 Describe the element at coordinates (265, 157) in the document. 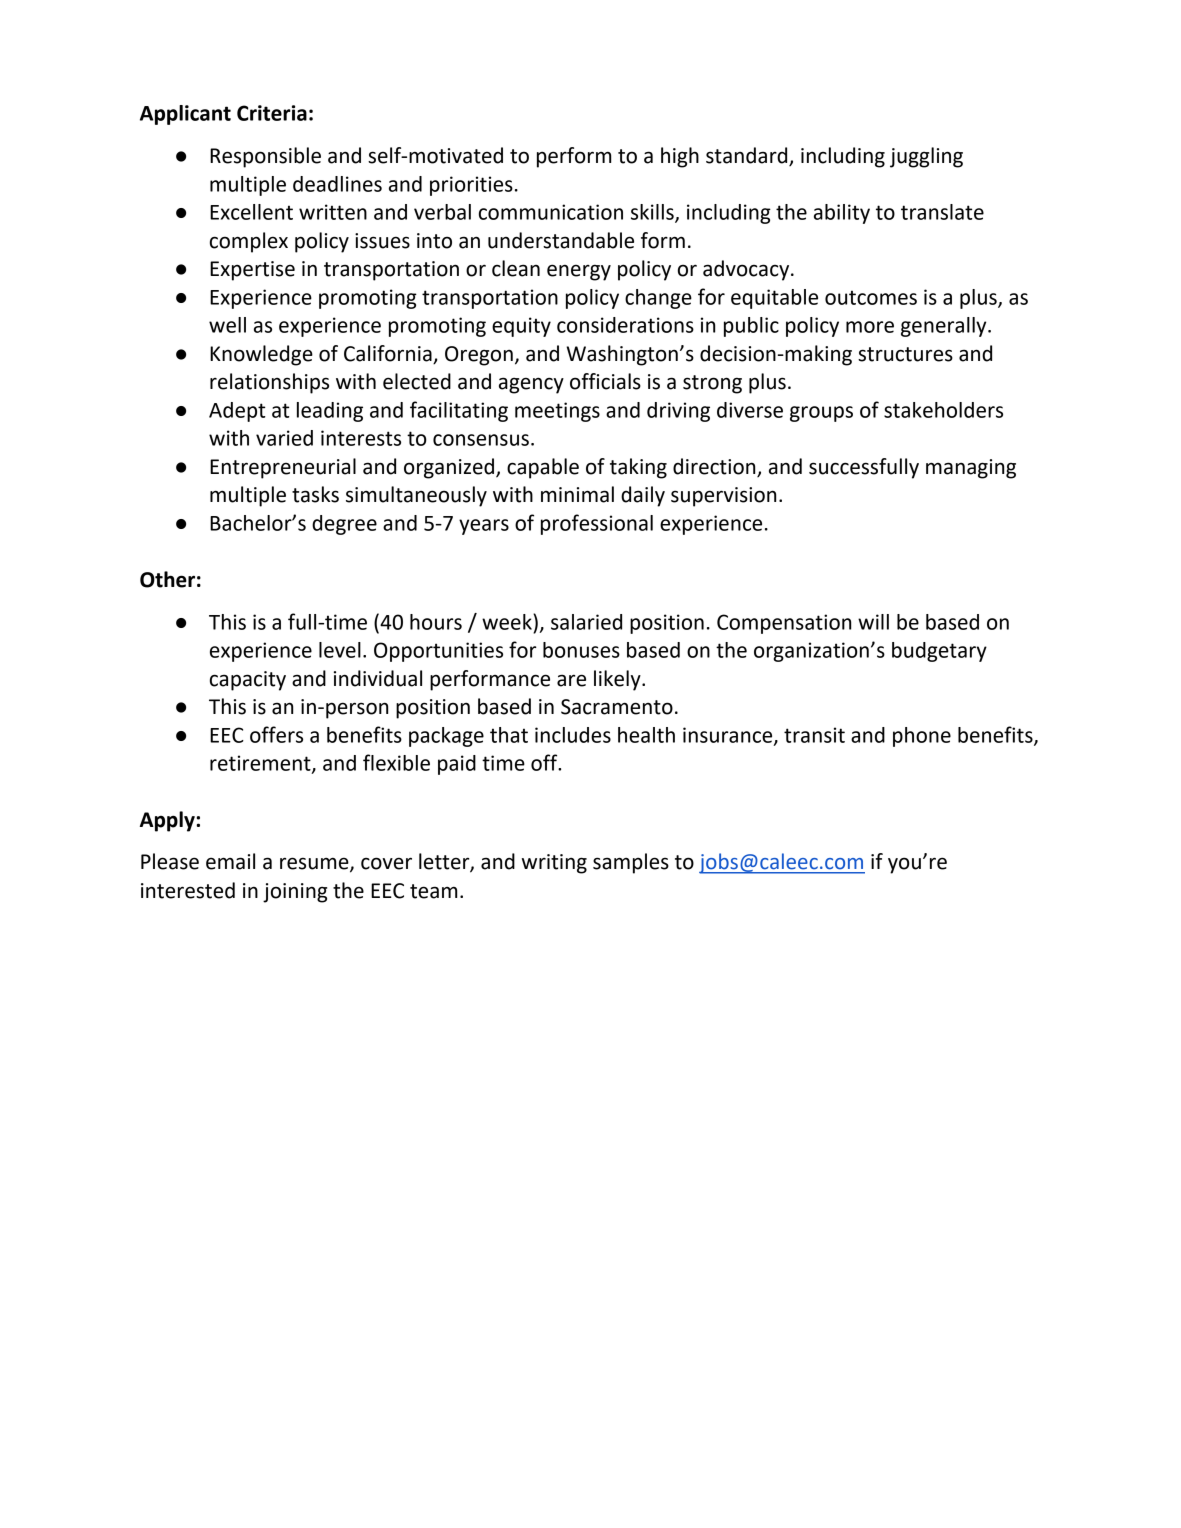

I see `Responsible` at that location.
